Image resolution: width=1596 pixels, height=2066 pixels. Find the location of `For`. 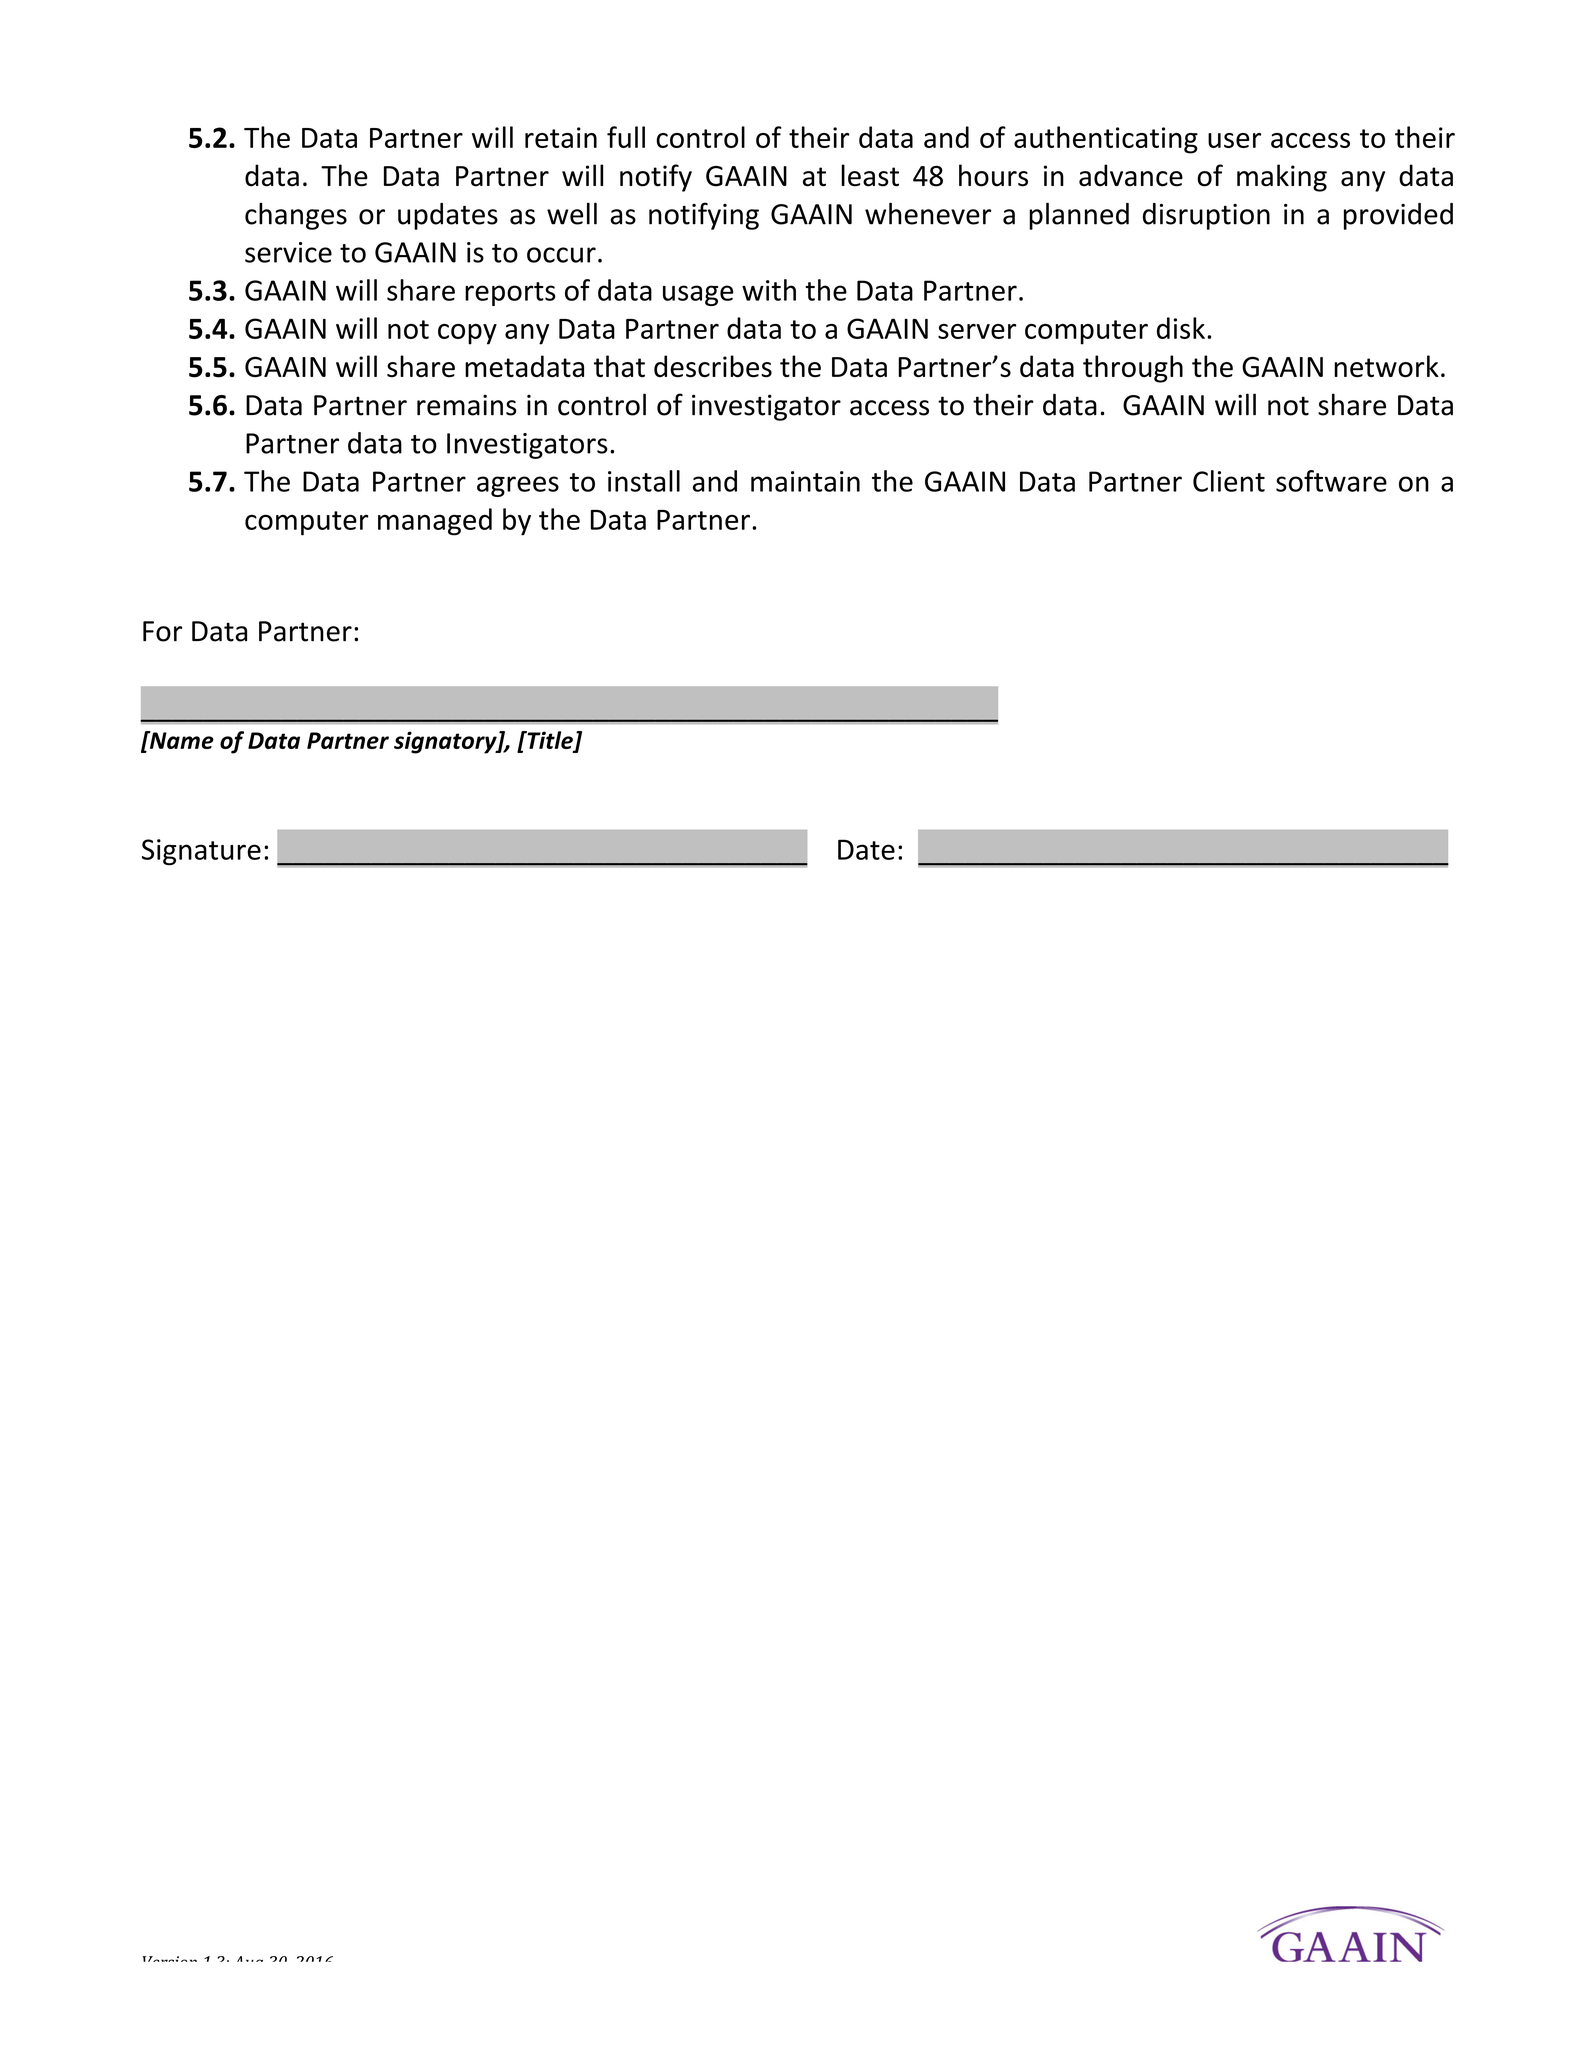

For is located at coordinates (162, 631).
